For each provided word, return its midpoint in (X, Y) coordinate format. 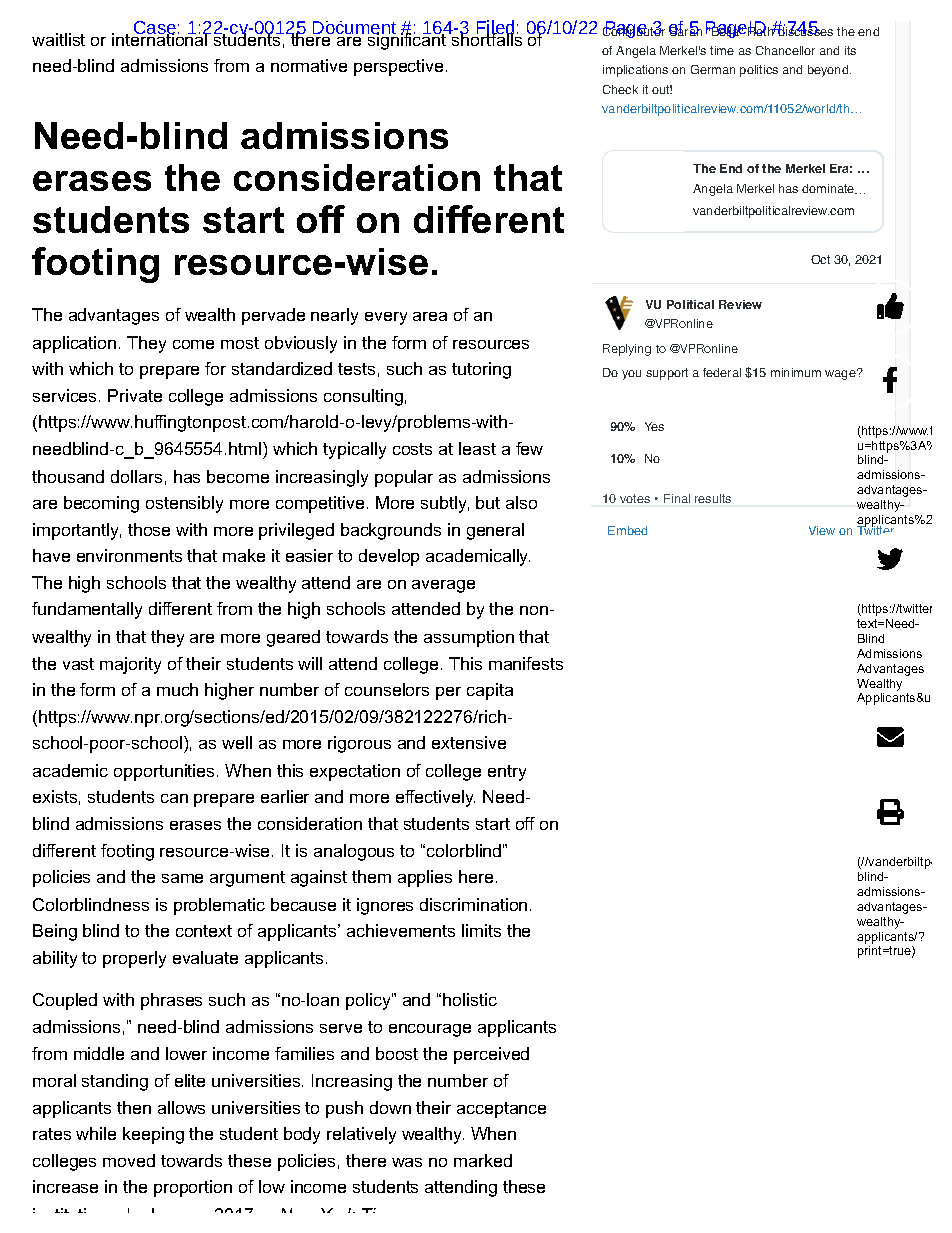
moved (129, 1160)
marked (483, 1160)
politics (759, 71)
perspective (398, 67)
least (477, 448)
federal (722, 372)
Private (135, 395)
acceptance (501, 1110)
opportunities (166, 772)
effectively (435, 798)
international (161, 38)
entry (507, 773)
